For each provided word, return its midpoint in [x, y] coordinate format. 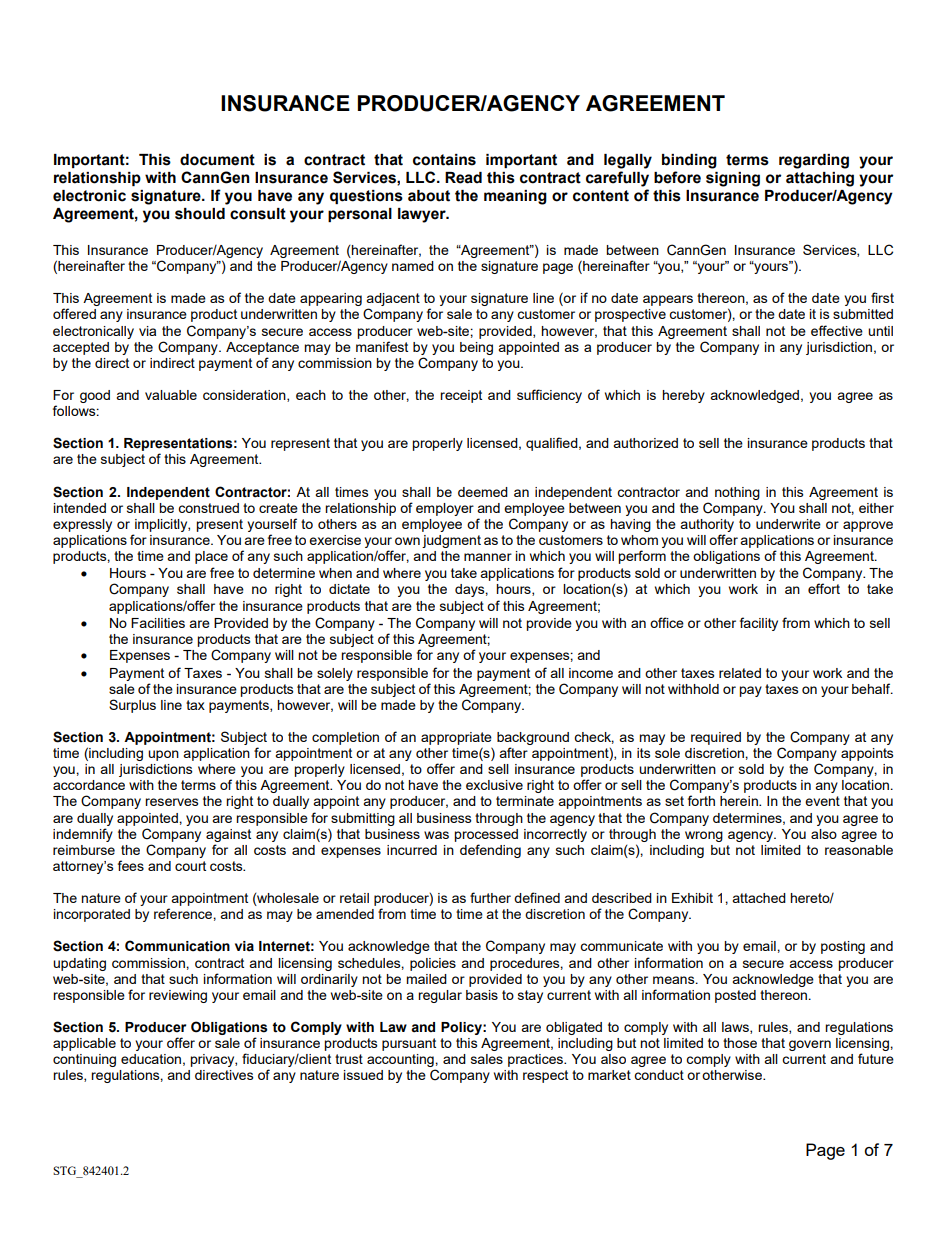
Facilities [158, 623]
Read [463, 178]
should [200, 214]
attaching [820, 179]
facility [759, 624]
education [151, 1059]
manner [488, 557]
